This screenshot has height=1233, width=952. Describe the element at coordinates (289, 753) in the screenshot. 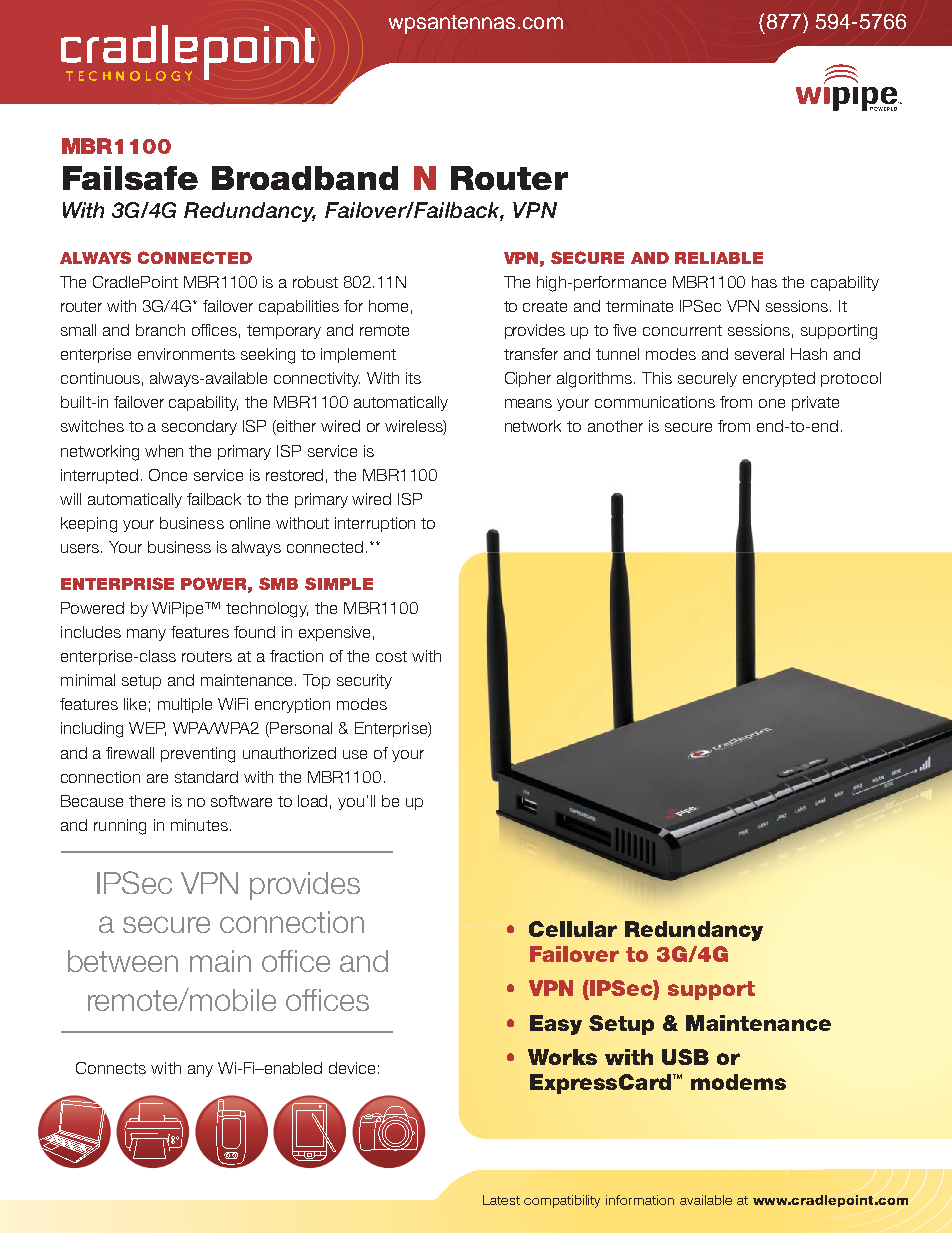

I see `unauthorized` at that location.
